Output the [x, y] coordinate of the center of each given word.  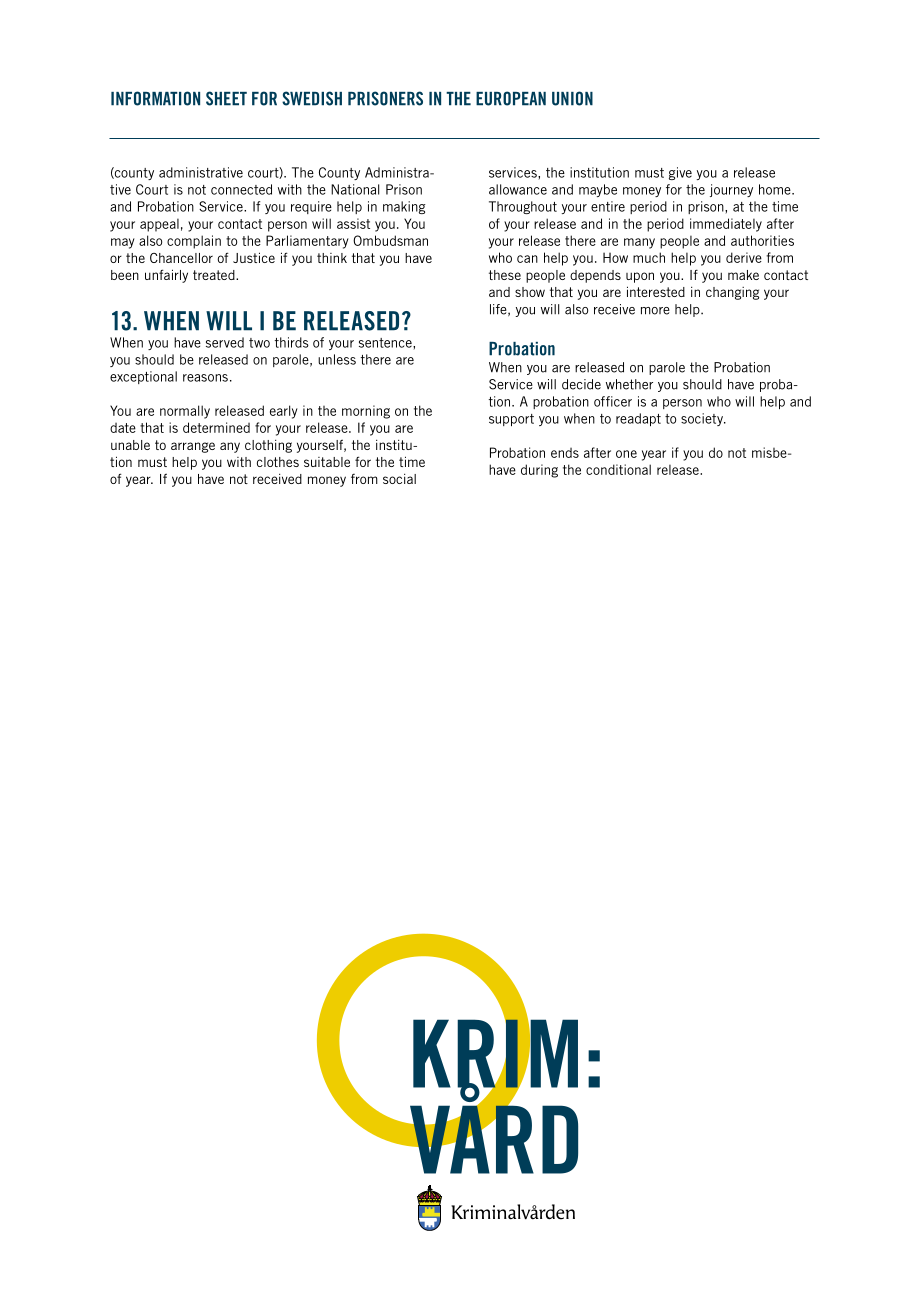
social [399, 479]
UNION [572, 98]
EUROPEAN [511, 98]
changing [732, 293]
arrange [193, 447]
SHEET [226, 98]
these [505, 275]
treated [215, 275]
